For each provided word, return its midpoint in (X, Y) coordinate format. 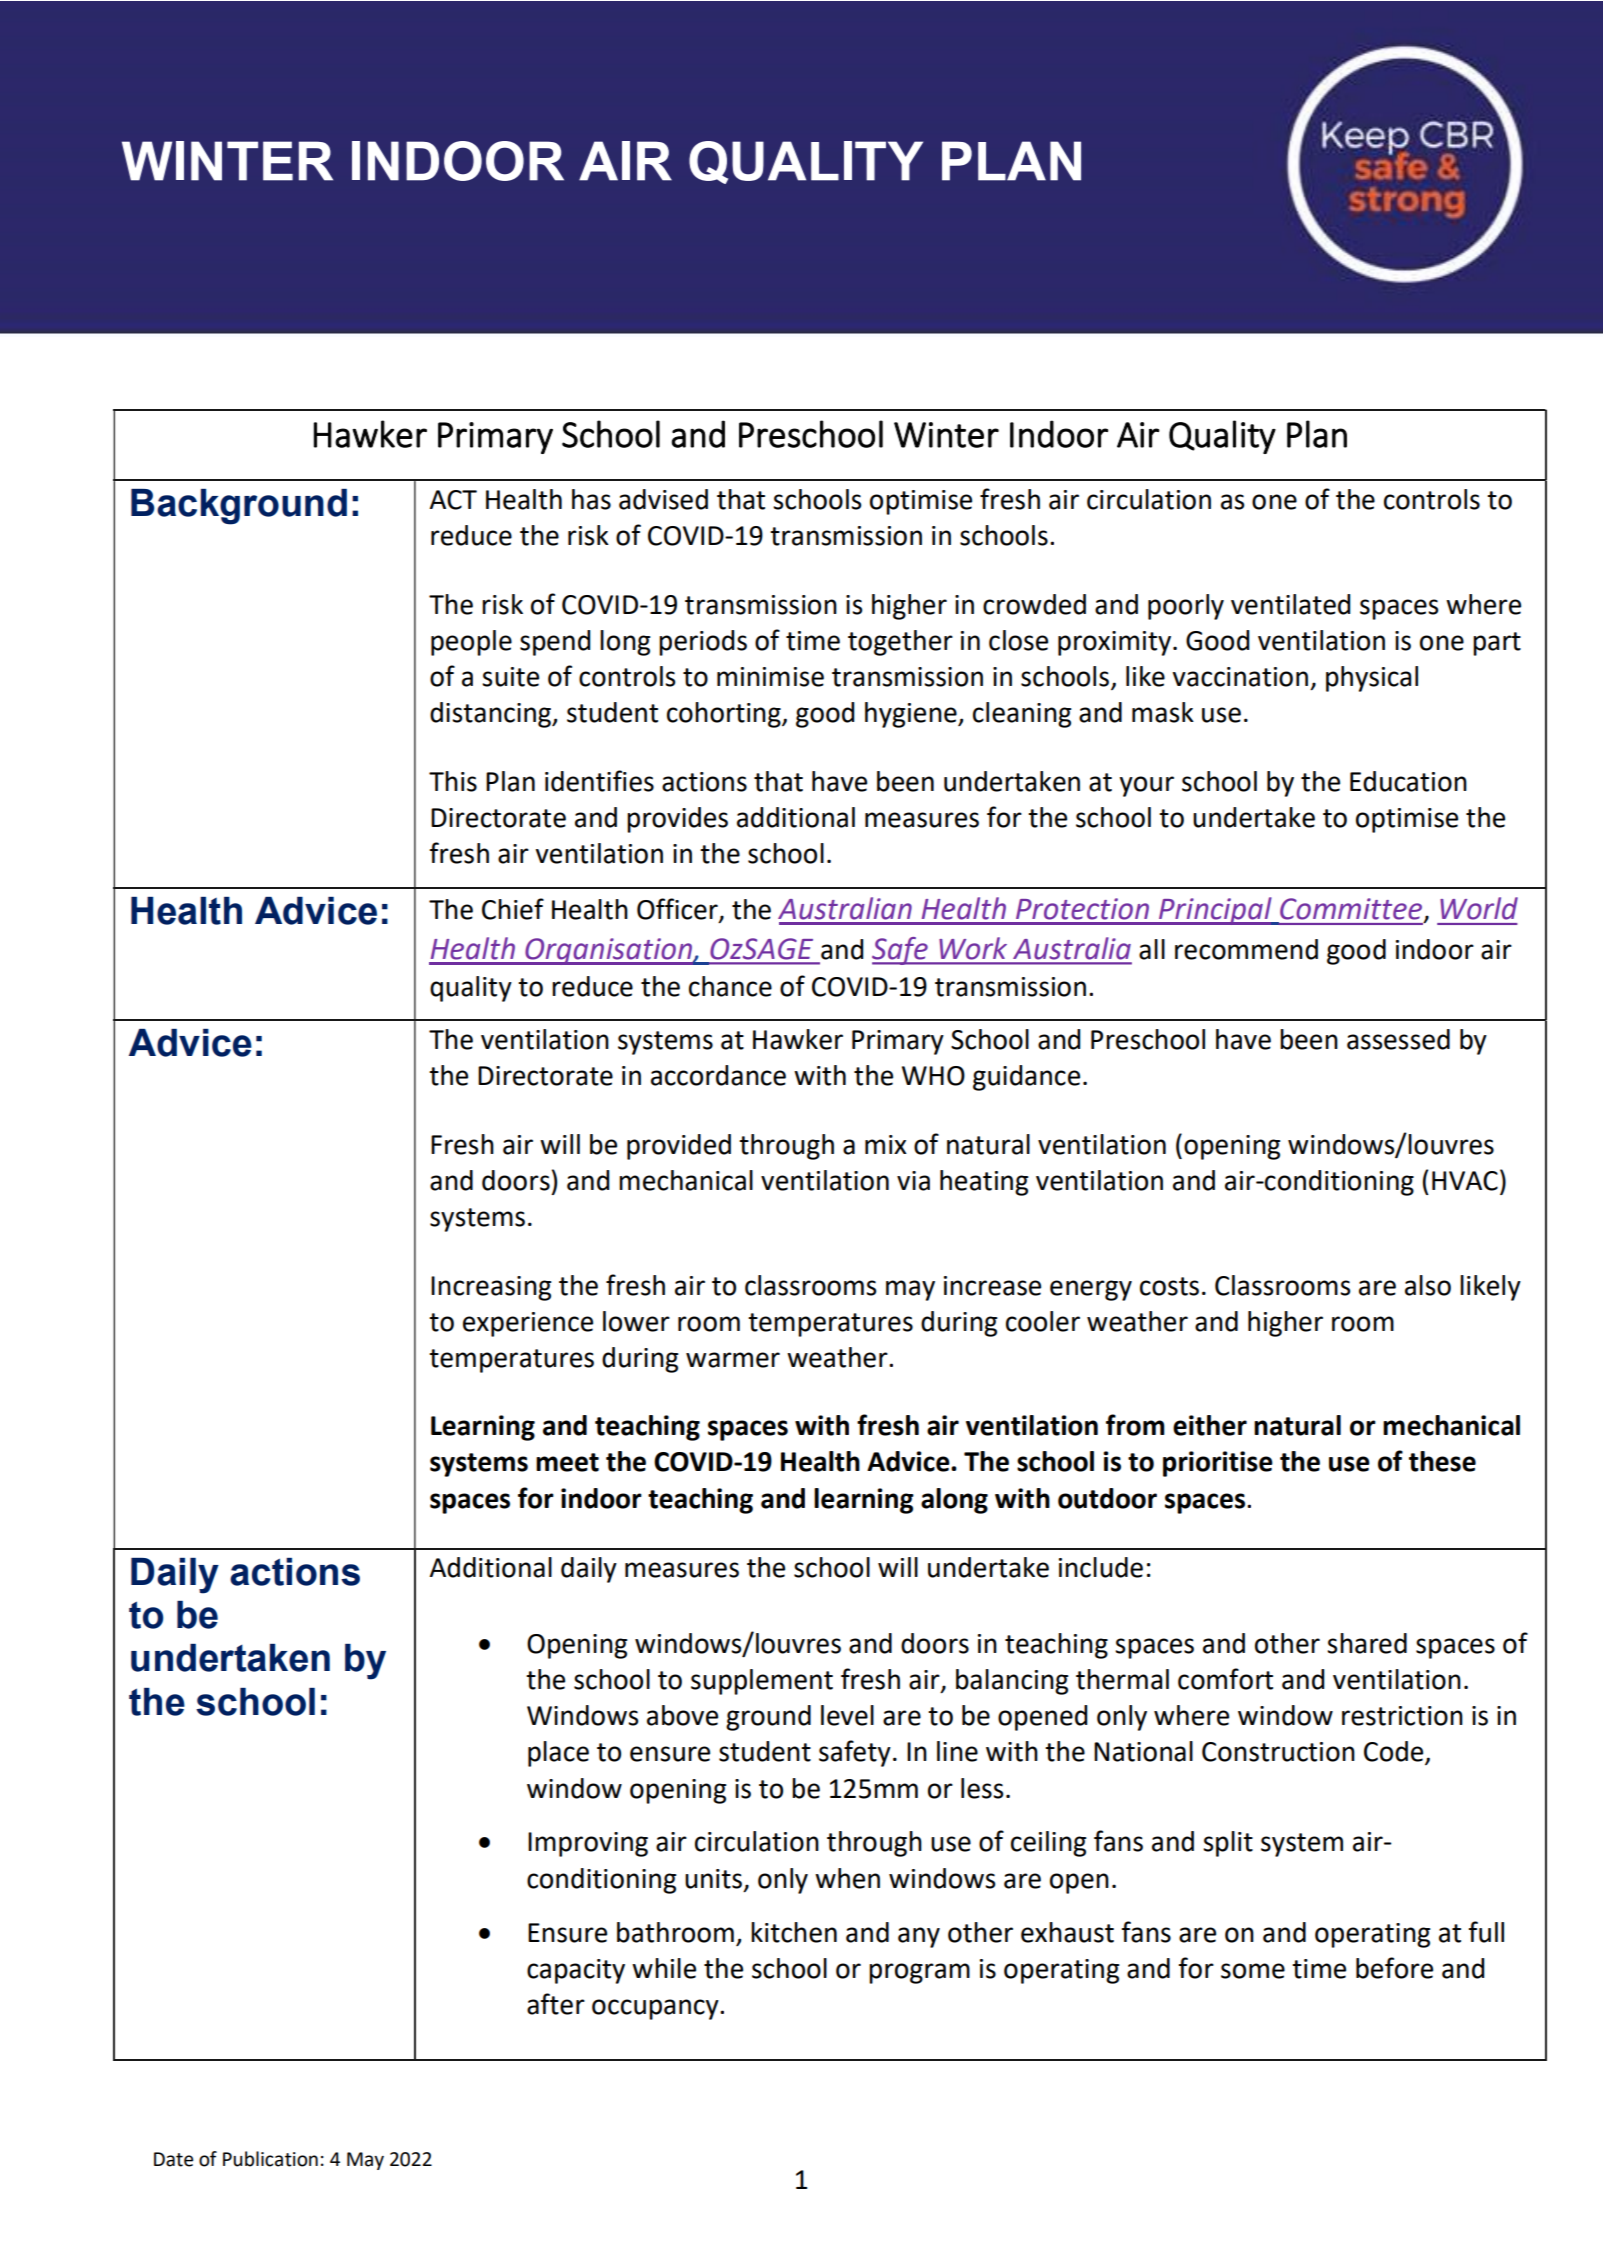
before (1394, 1968)
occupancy (656, 2009)
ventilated (1290, 604)
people (471, 643)
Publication (270, 2159)
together (900, 643)
